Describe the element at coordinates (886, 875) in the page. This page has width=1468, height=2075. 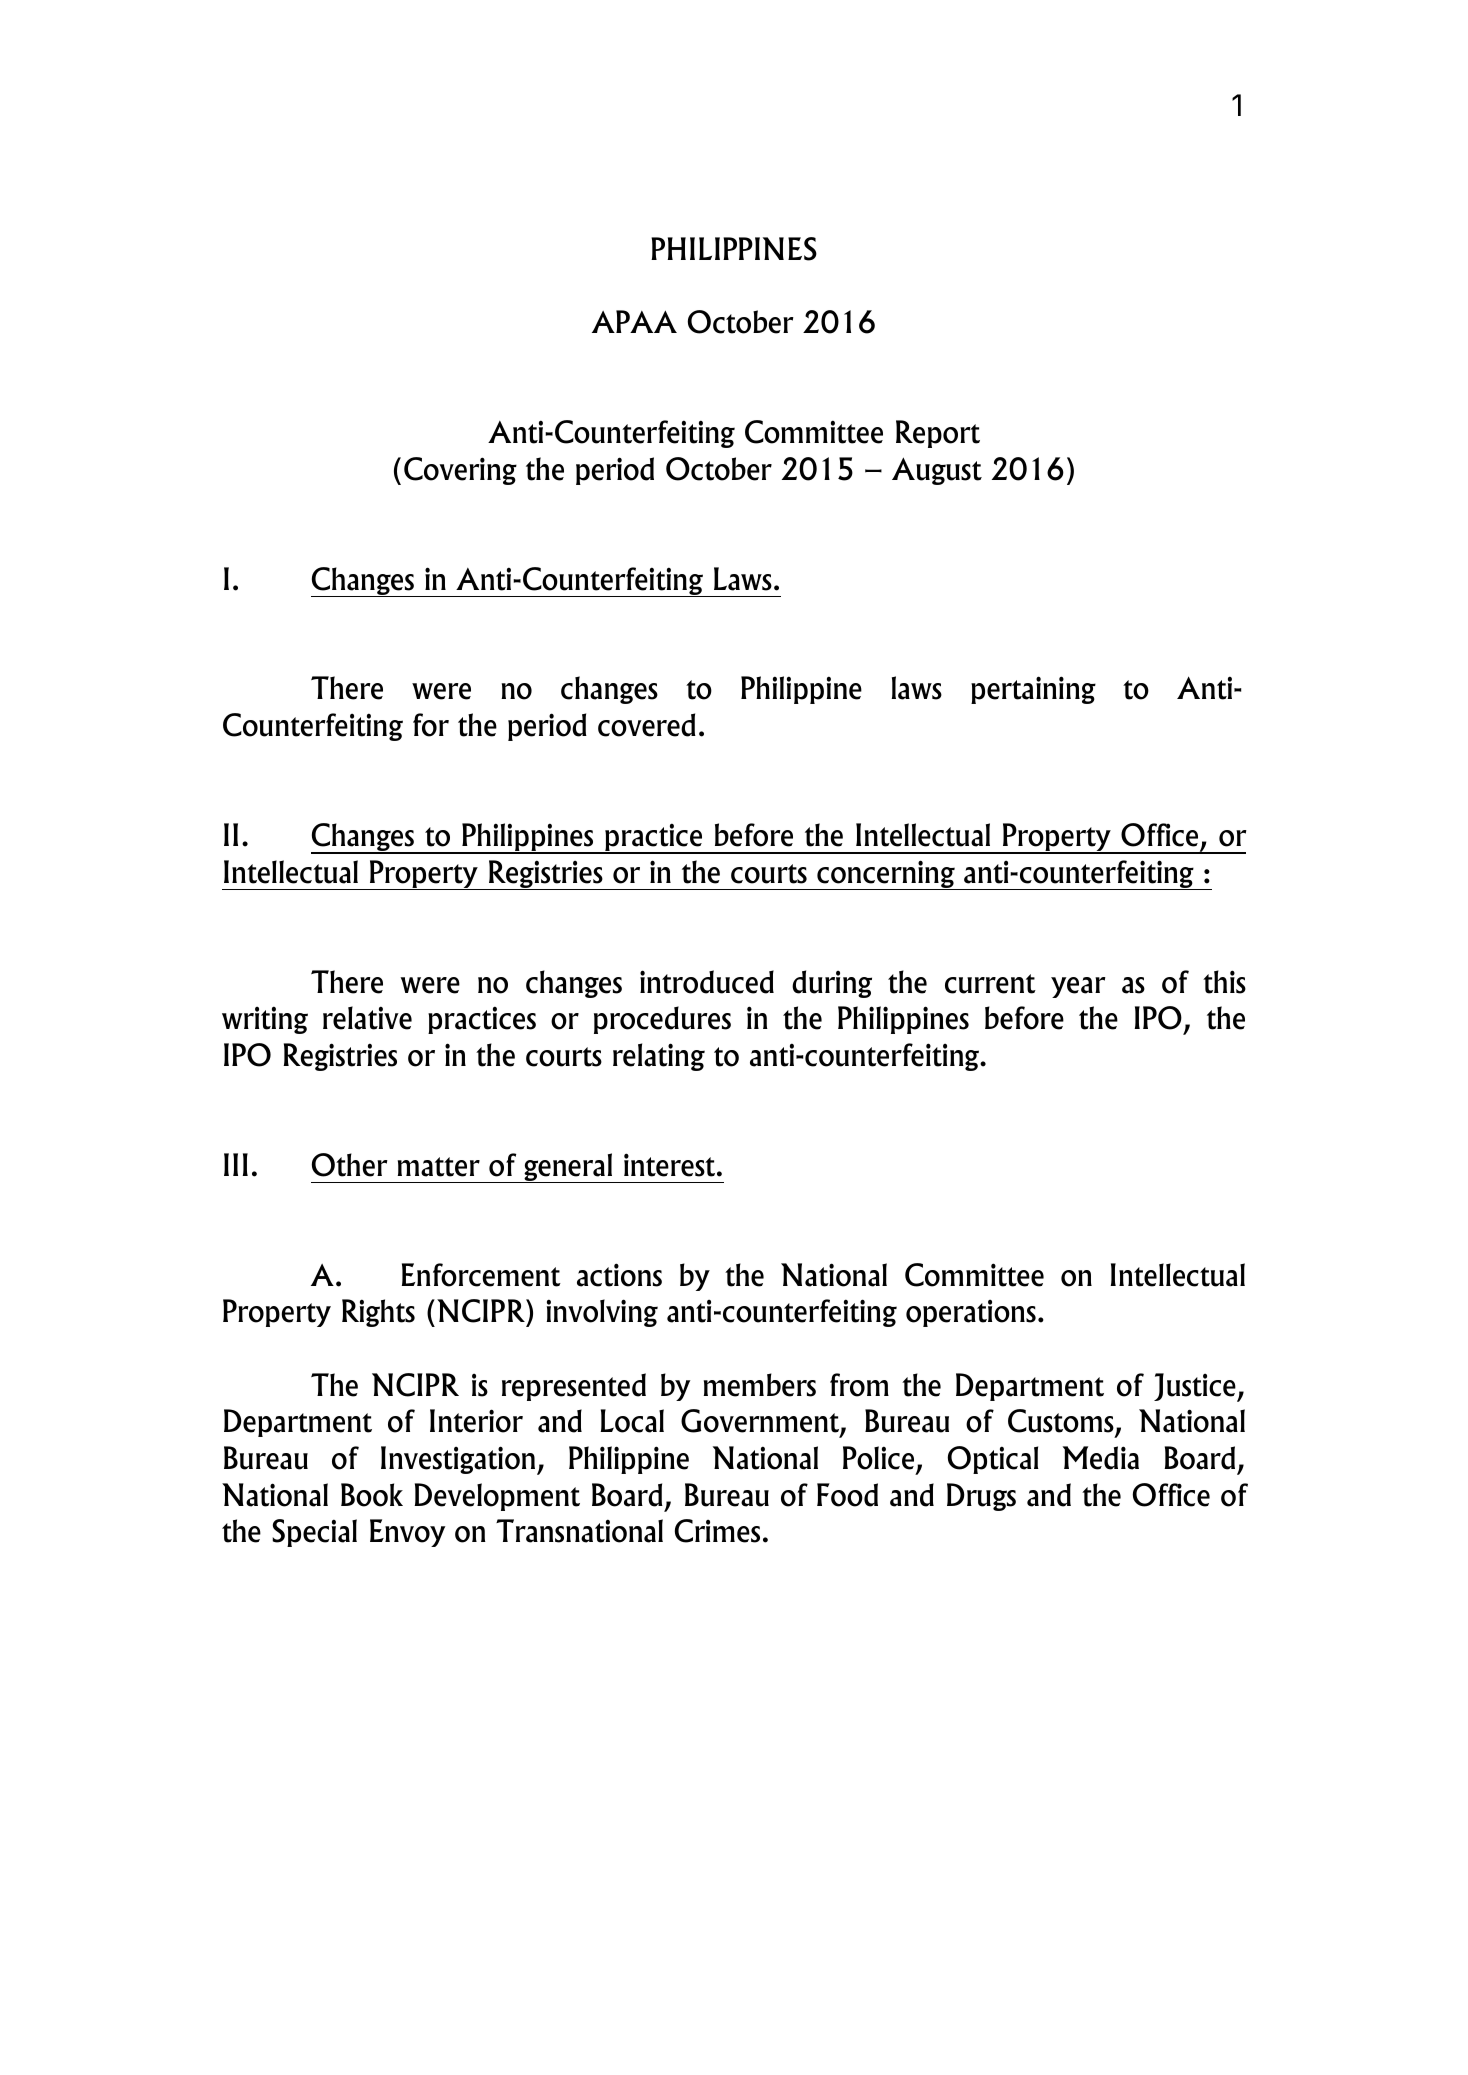
I see `concerning` at that location.
